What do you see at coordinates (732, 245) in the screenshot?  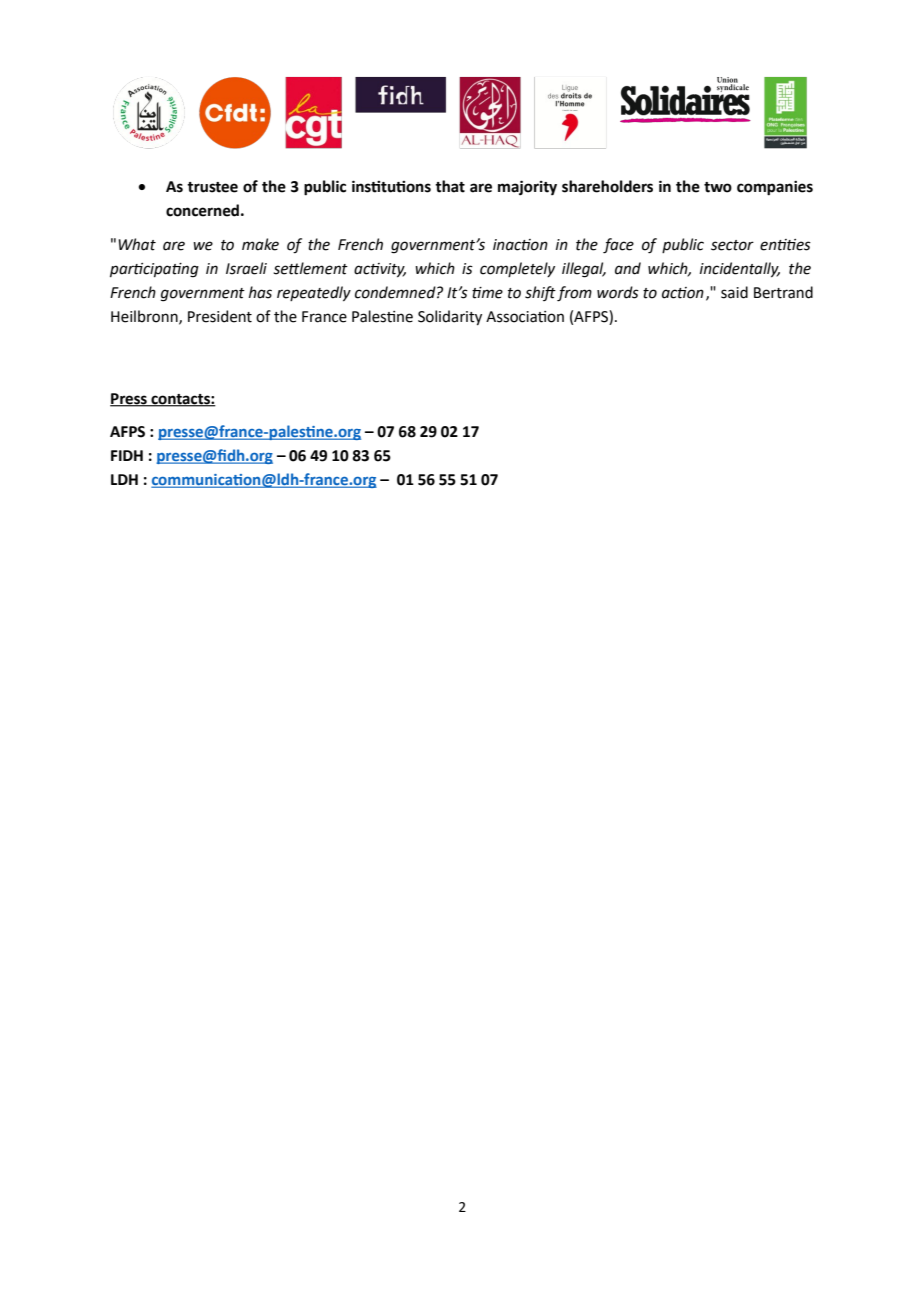 I see `sector` at bounding box center [732, 245].
